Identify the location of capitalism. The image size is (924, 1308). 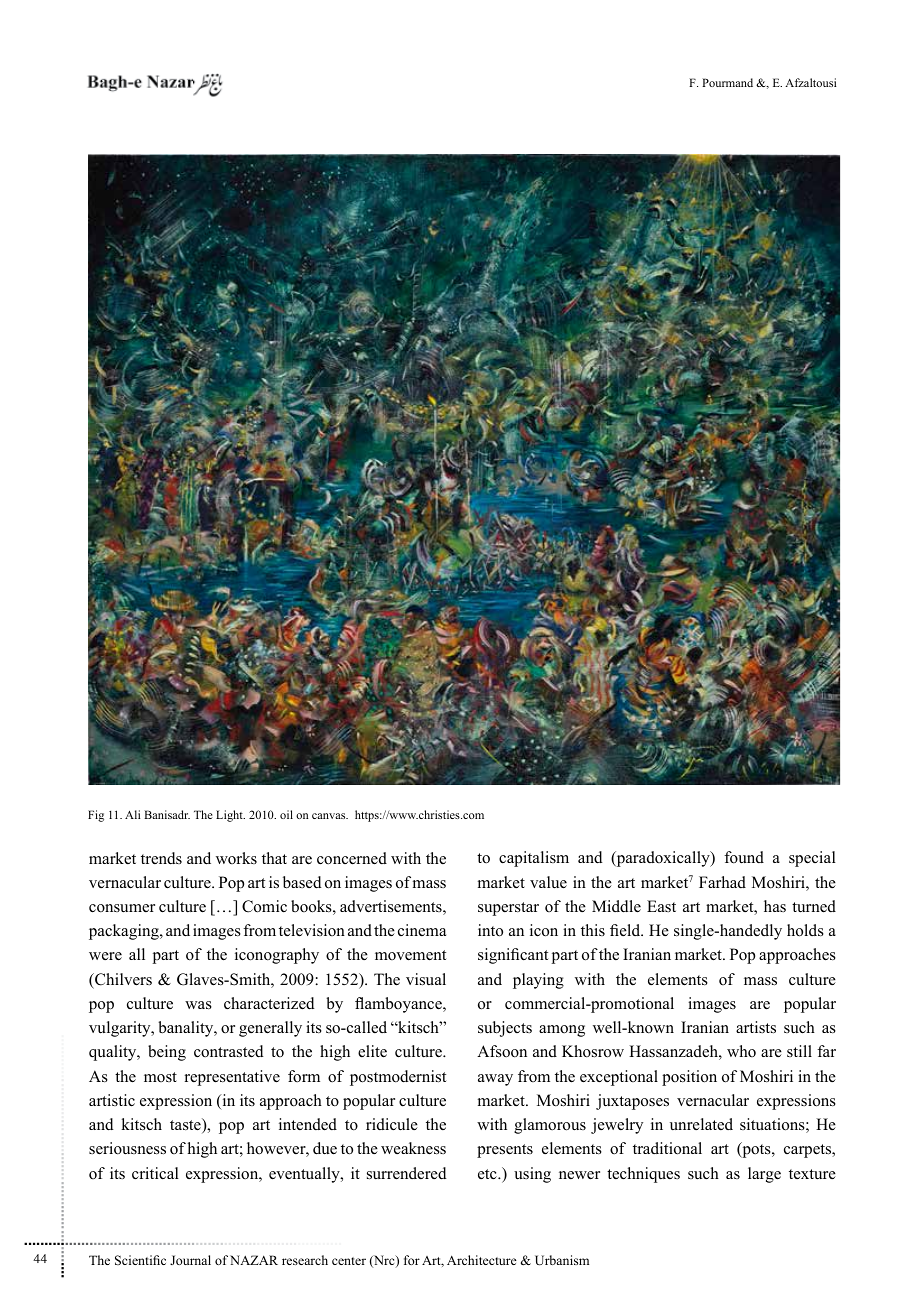
(534, 859).
